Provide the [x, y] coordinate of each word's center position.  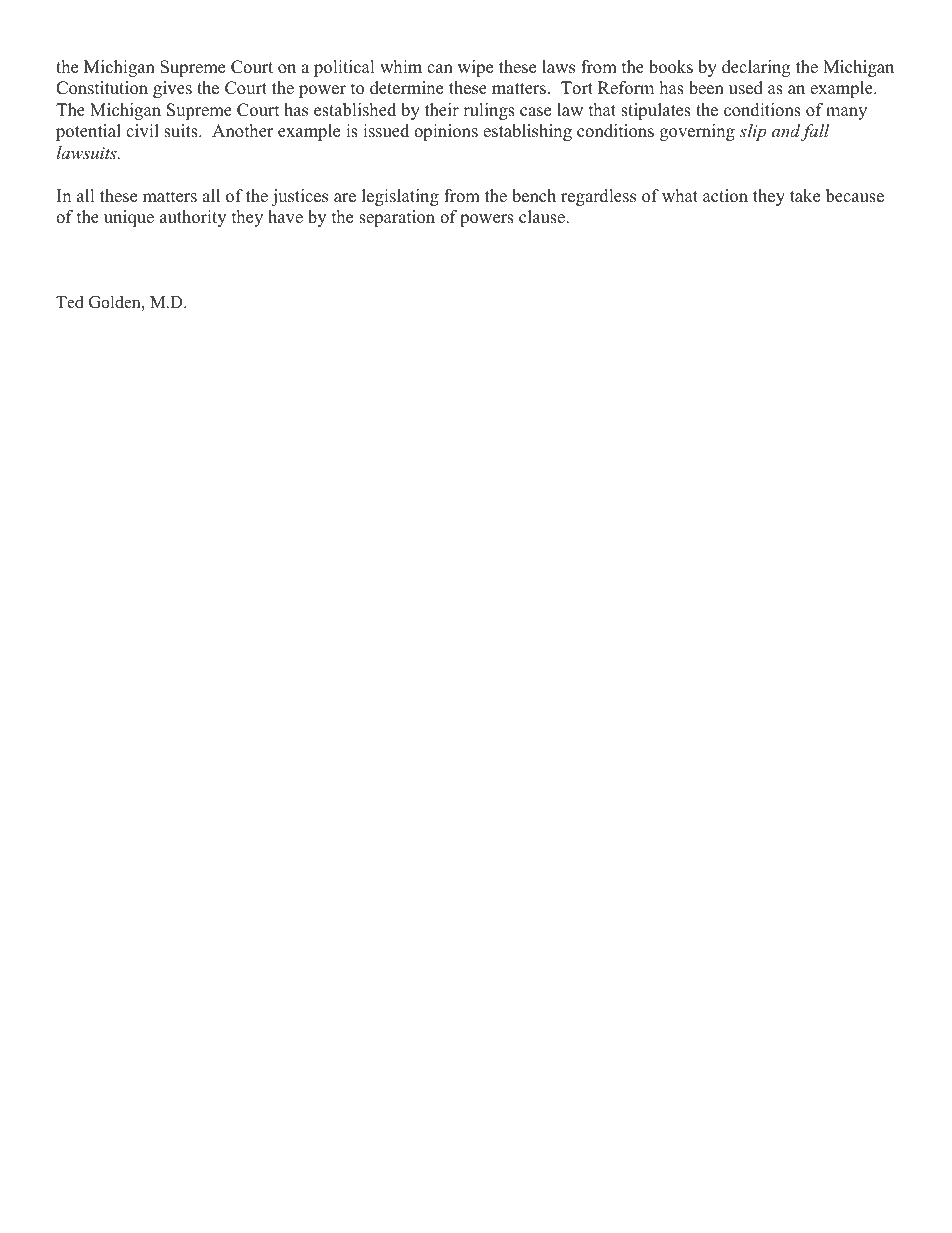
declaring [756, 68]
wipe [475, 68]
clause [543, 217]
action [725, 196]
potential [88, 132]
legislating [400, 197]
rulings [489, 111]
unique [129, 218]
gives [172, 89]
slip [753, 132]
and [786, 130]
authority [193, 218]
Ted [70, 302]
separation [397, 218]
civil [142, 131]
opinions [446, 132]
